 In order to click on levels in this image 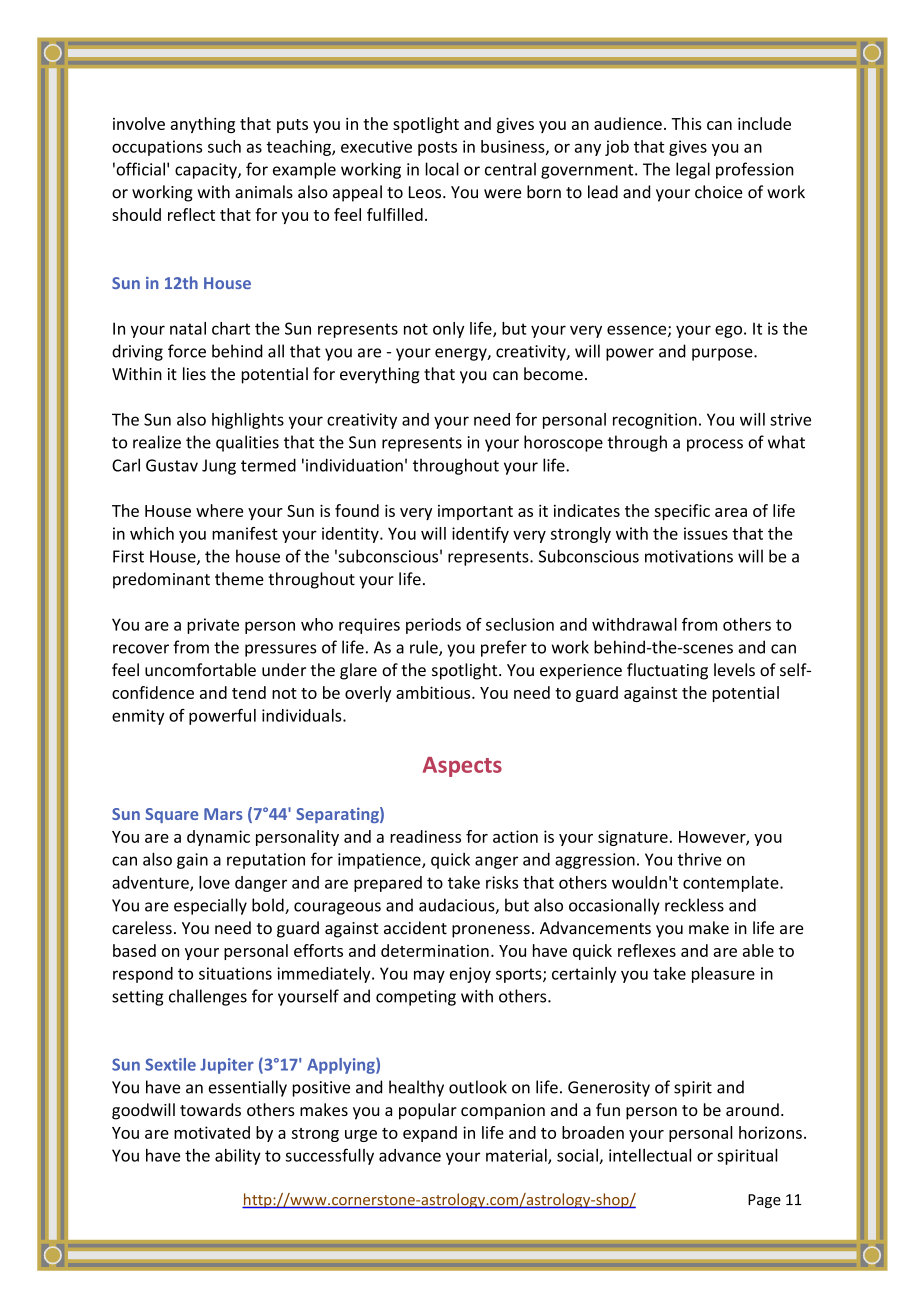, I will do `click(734, 670)`.
